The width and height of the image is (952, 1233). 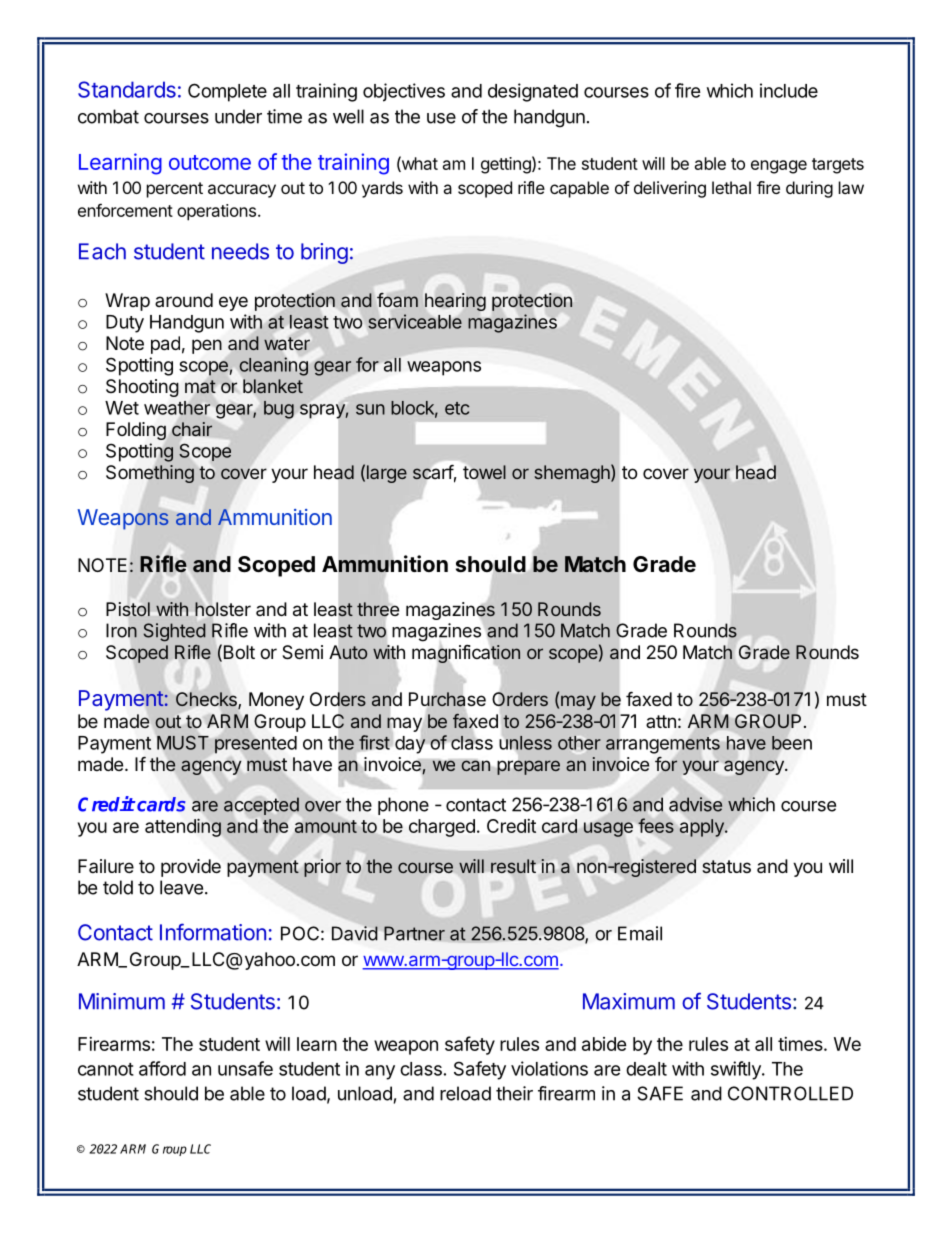 What do you see at coordinates (703, 828) in the image?
I see `apply` at bounding box center [703, 828].
